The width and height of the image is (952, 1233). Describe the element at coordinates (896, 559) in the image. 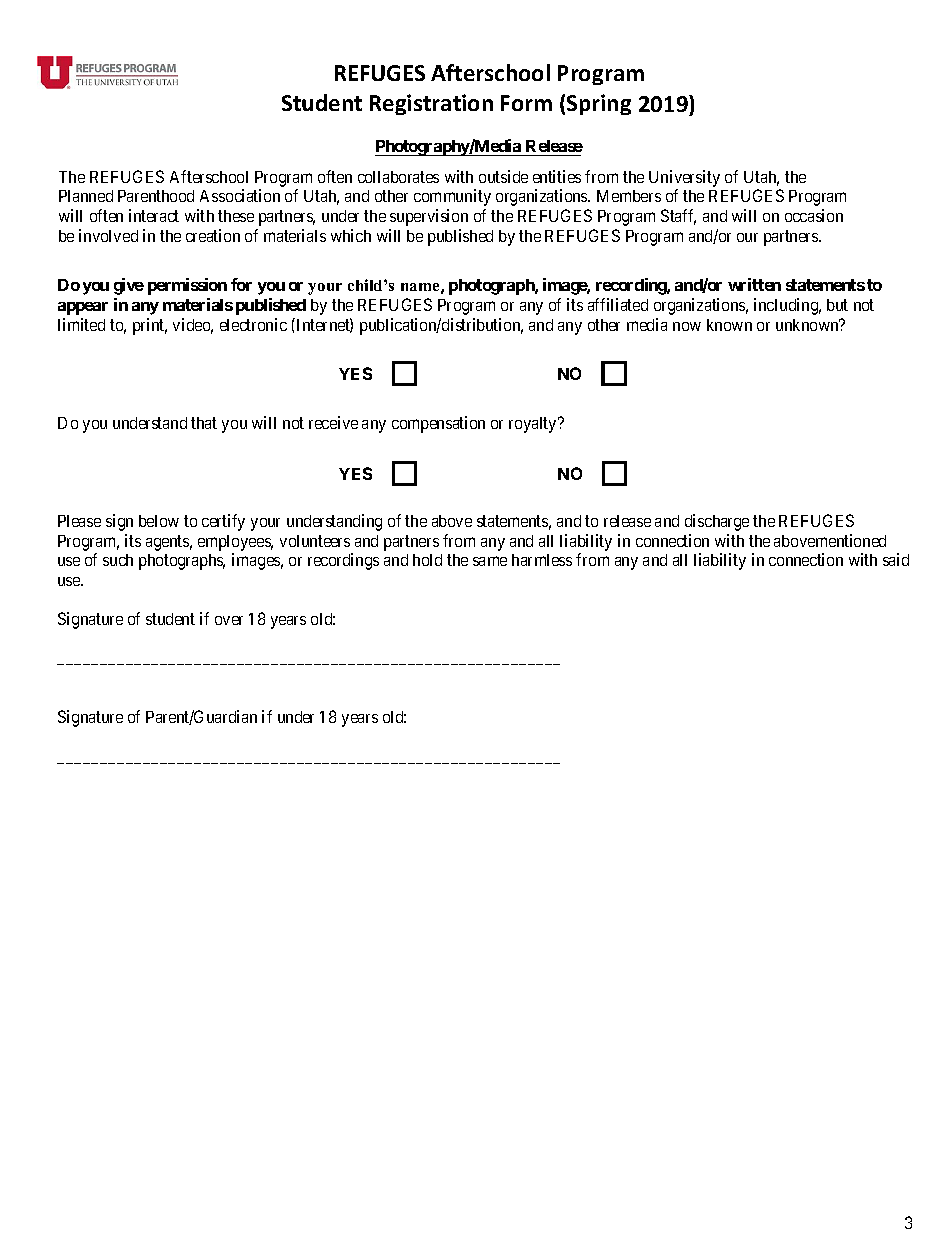

I see `said` at that location.
